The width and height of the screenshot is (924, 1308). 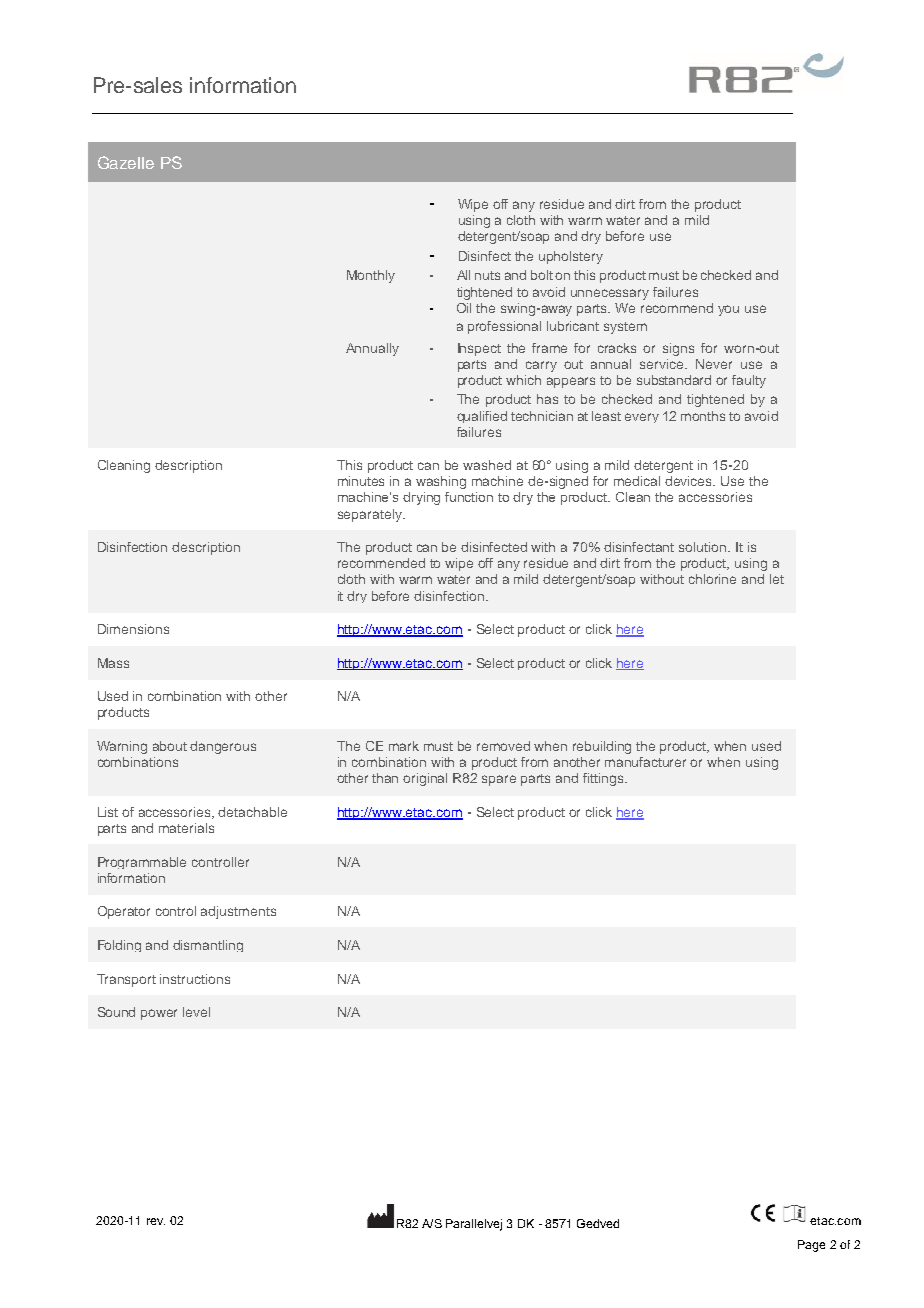 What do you see at coordinates (196, 1012) in the screenshot?
I see `level` at bounding box center [196, 1012].
